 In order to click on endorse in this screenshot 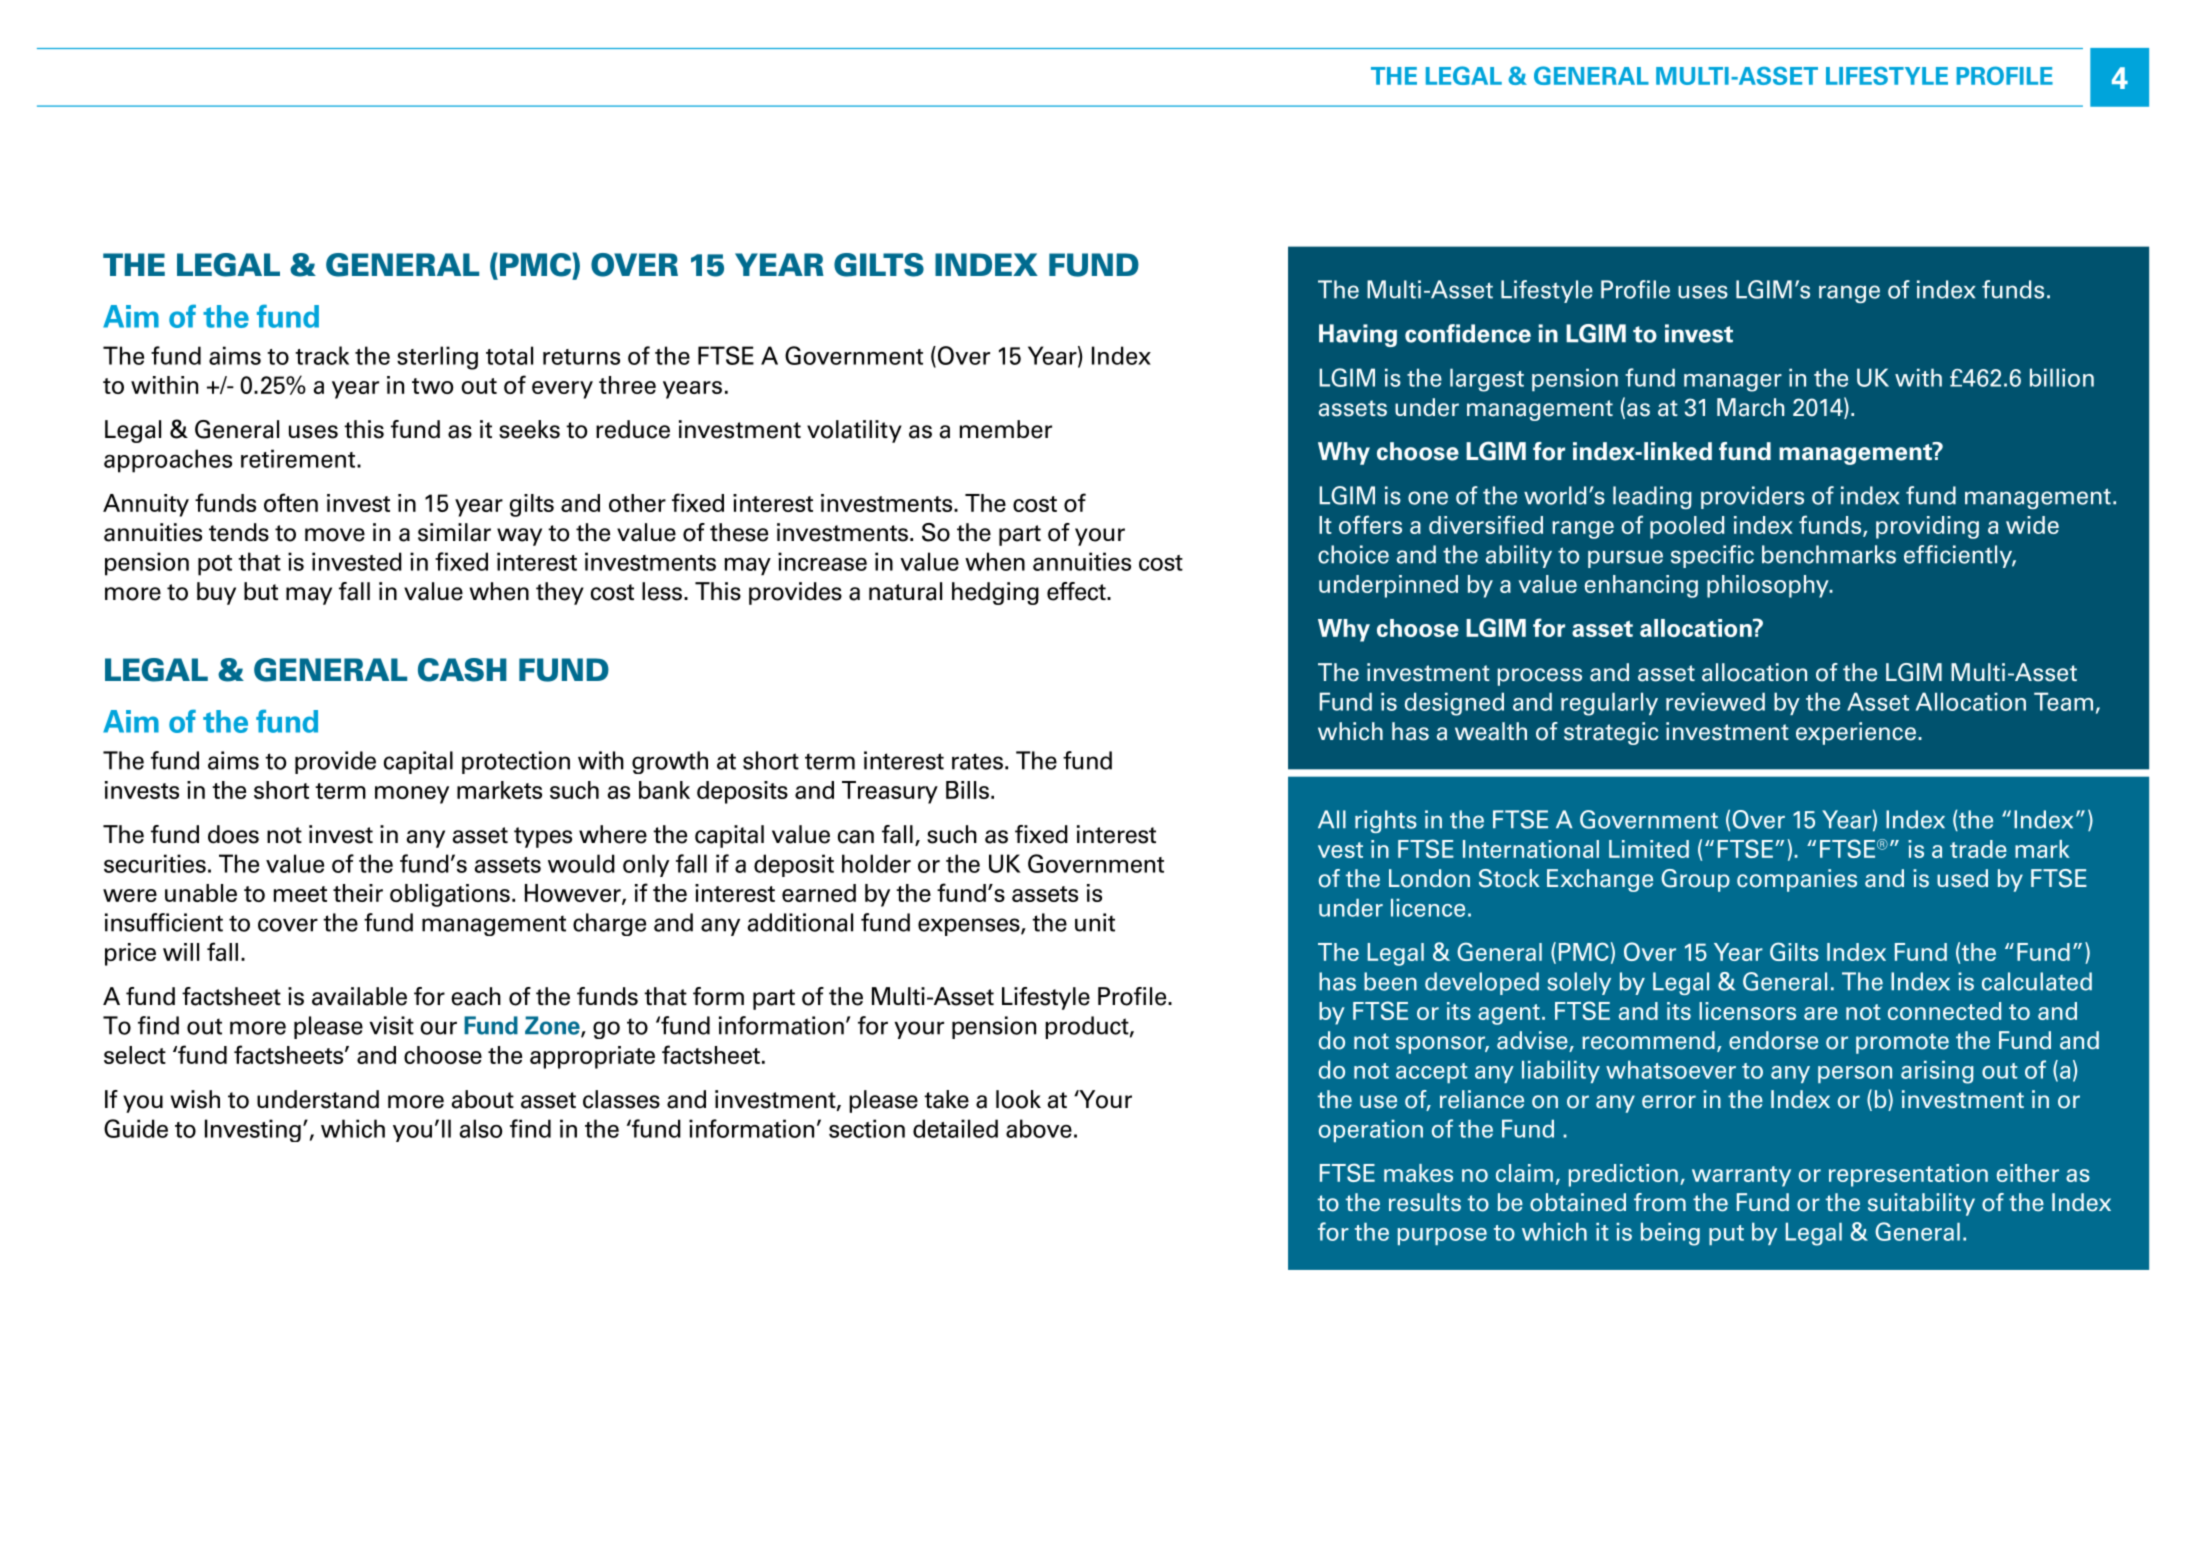, I will do `click(1773, 1040)`.
